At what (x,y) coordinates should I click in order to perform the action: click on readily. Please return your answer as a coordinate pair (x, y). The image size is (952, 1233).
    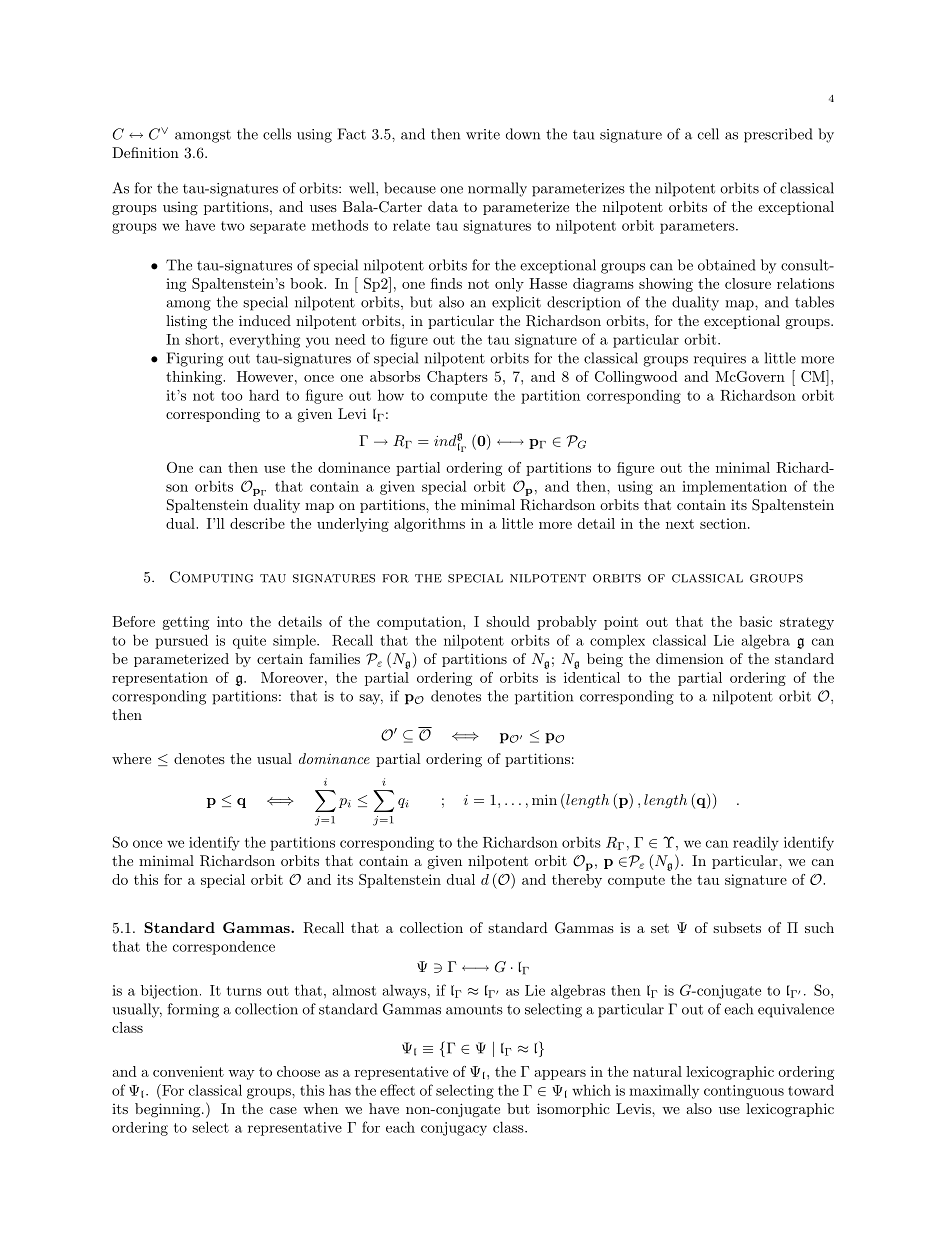
    Looking at the image, I should click on (756, 843).
